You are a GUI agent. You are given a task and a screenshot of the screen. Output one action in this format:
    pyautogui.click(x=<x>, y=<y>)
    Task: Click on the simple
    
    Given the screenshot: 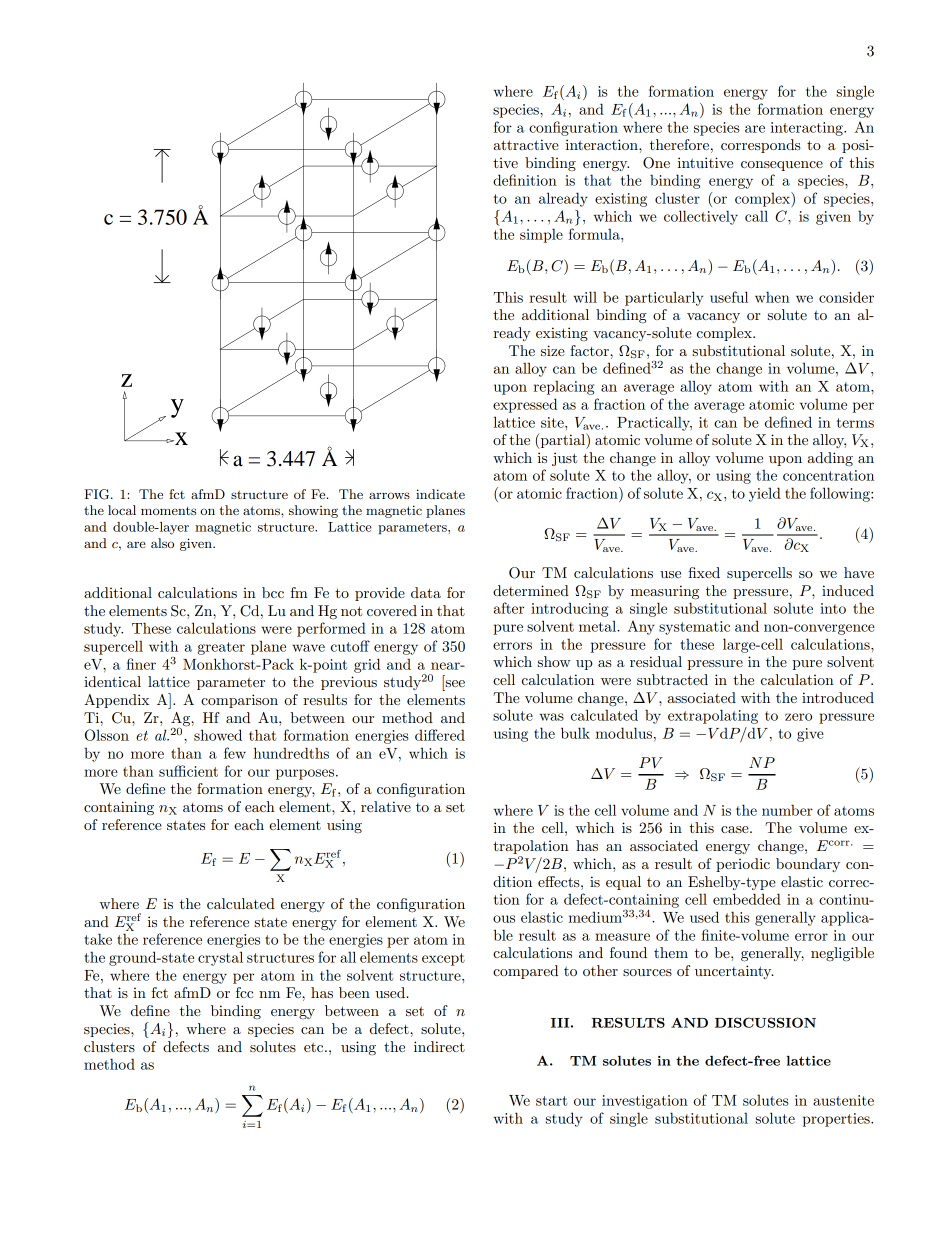 What is the action you would take?
    pyautogui.click(x=541, y=235)
